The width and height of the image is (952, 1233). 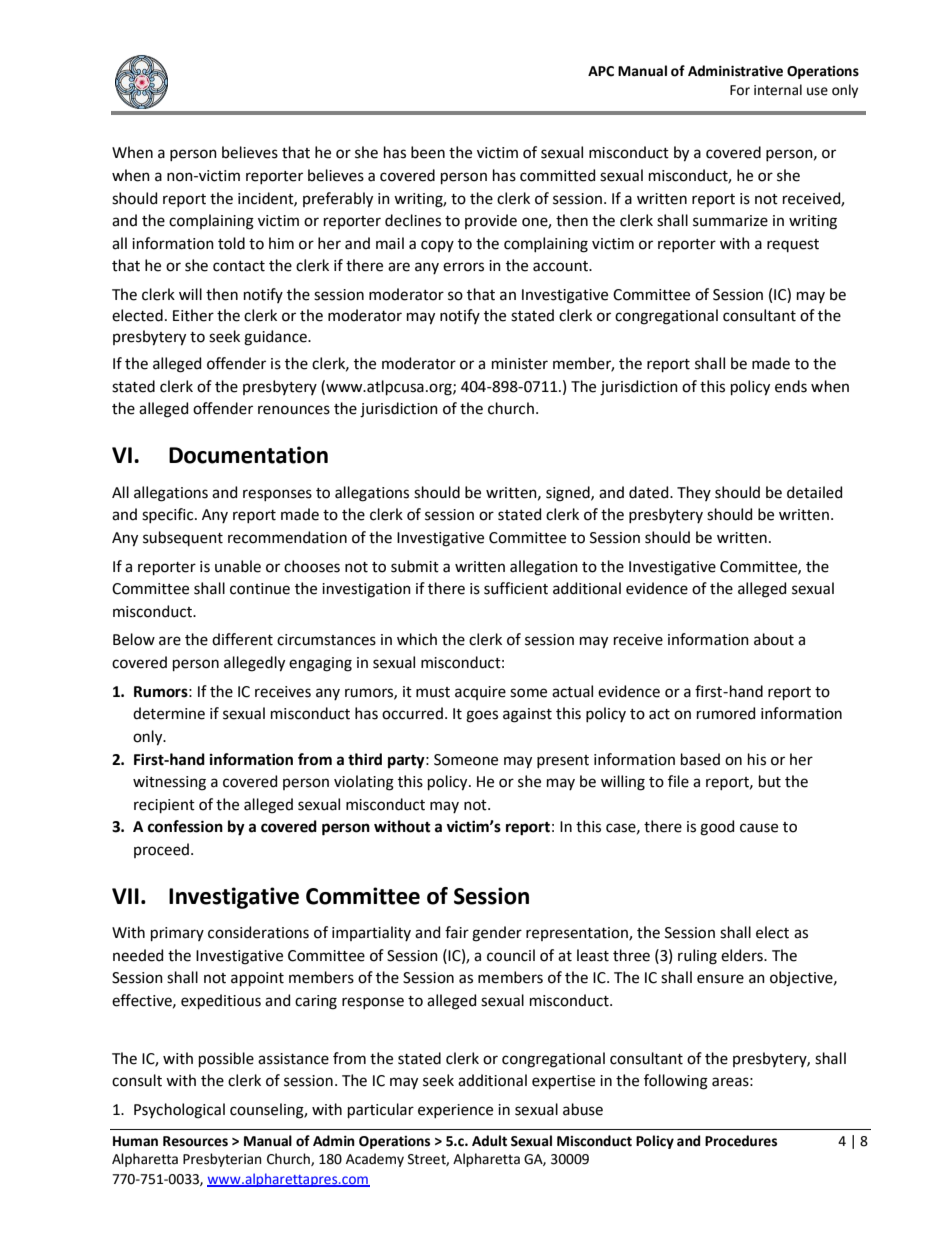 What do you see at coordinates (774, 639) in the image?
I see `about` at bounding box center [774, 639].
